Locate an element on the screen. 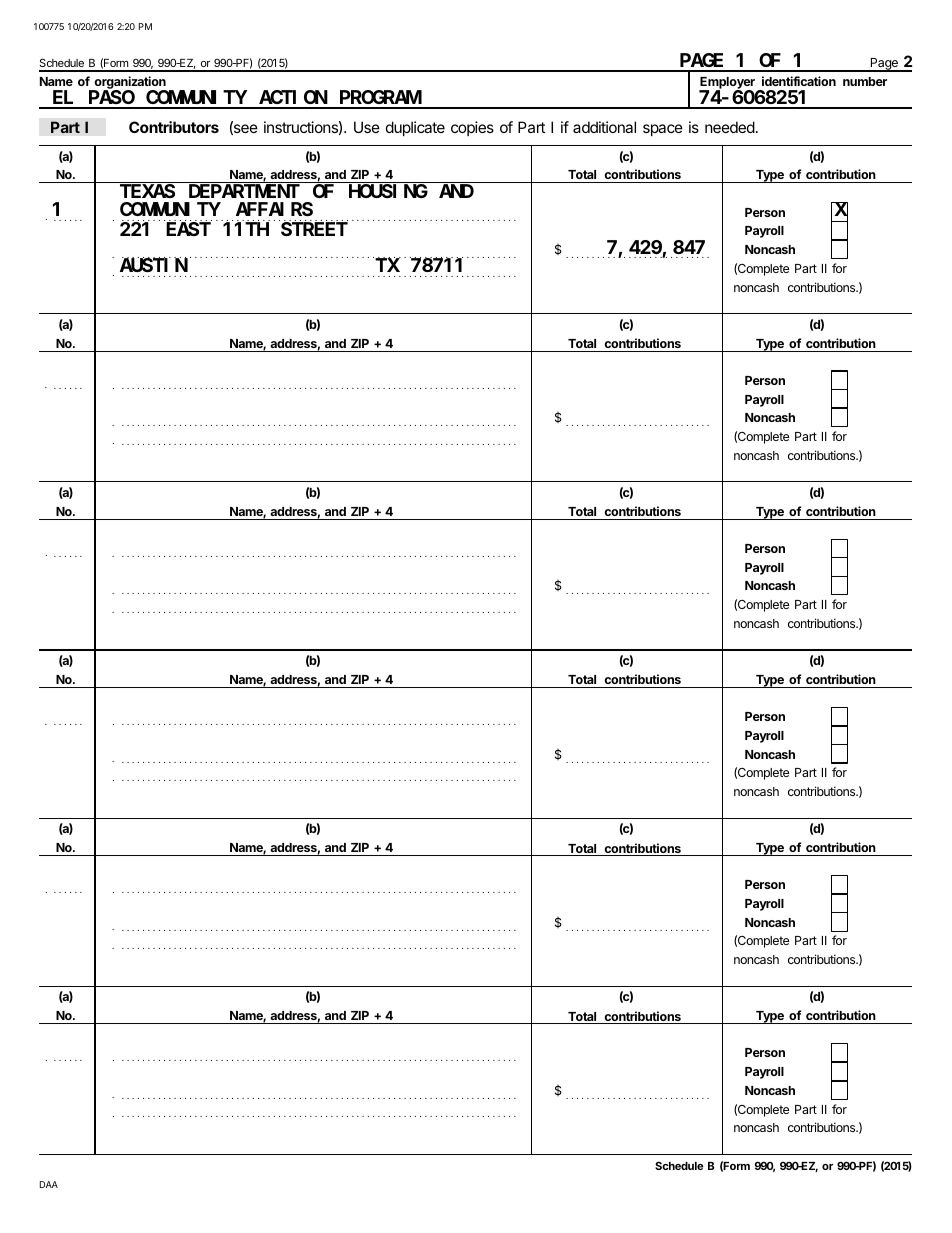 This screenshot has height=1233, width=952. AFFAIRS is located at coordinates (274, 209).
